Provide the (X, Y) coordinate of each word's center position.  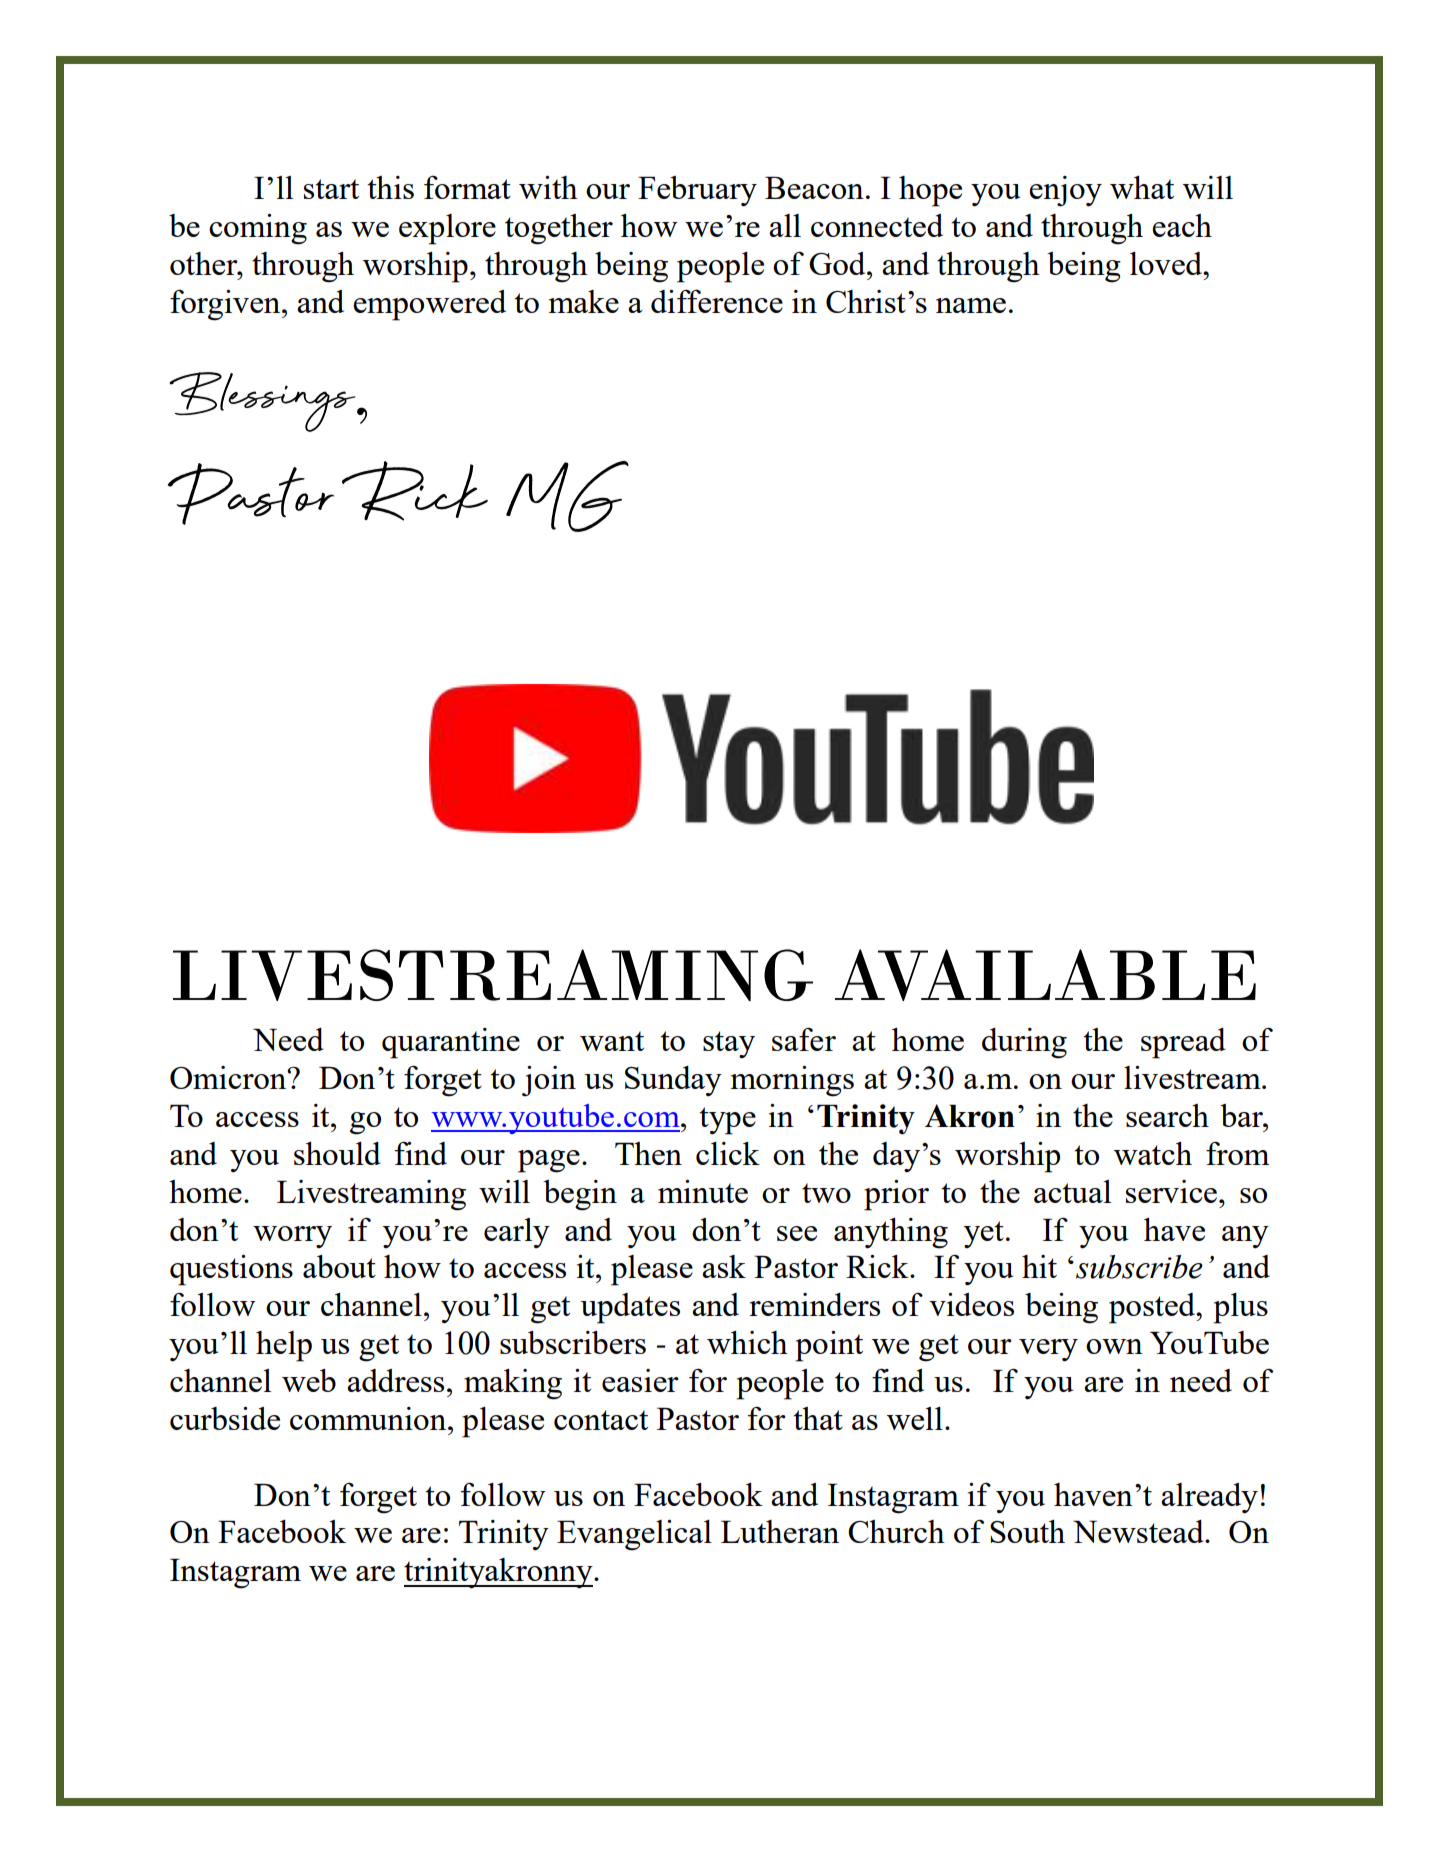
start (331, 189)
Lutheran (780, 1531)
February (697, 191)
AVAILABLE (1045, 975)
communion (369, 1418)
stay (729, 1045)
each (1182, 225)
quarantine (451, 1043)
